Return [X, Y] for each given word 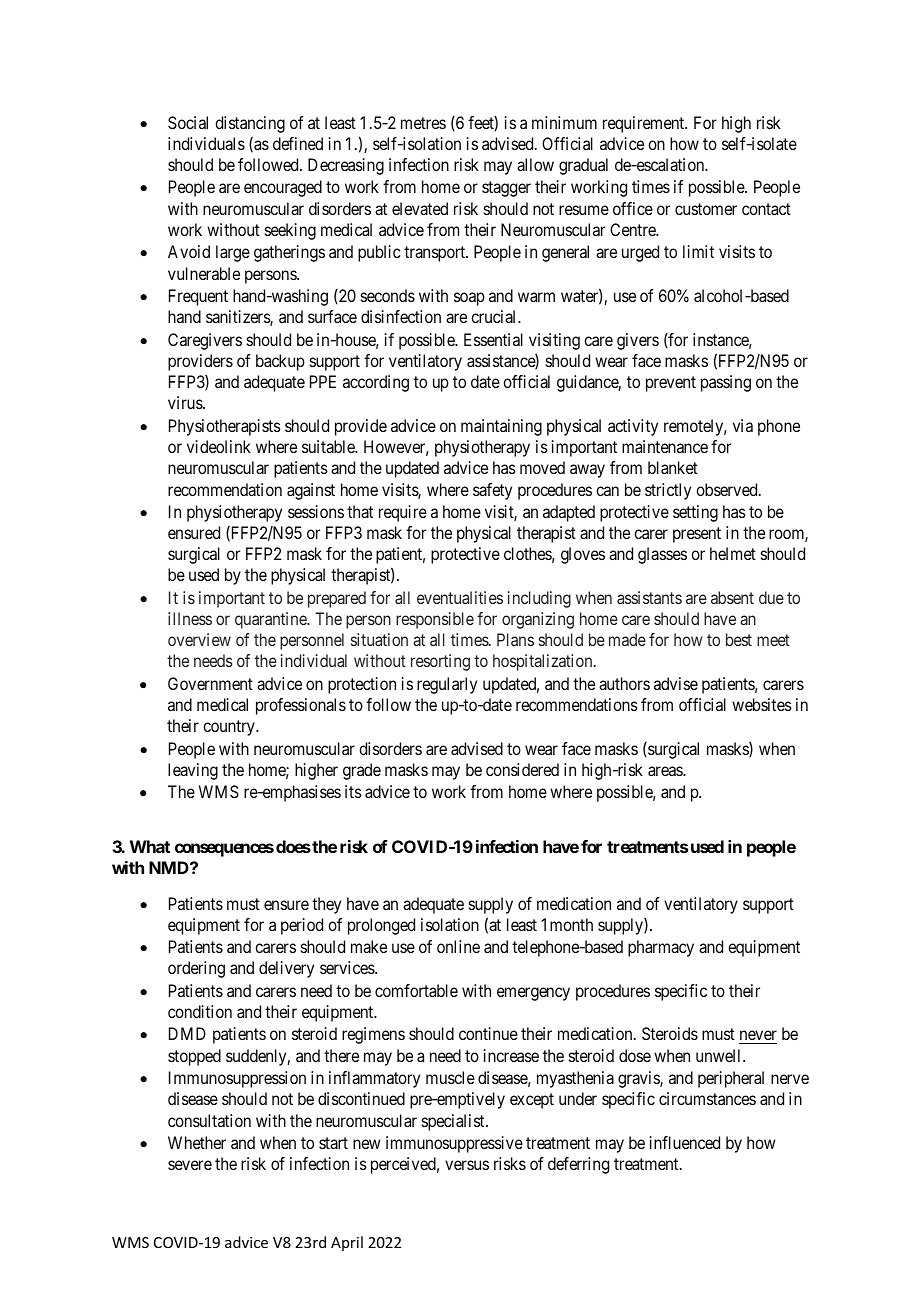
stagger [506, 189]
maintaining [501, 427]
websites [762, 704]
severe [190, 1165]
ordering [196, 969]
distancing [250, 124]
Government [210, 683]
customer [706, 209]
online [458, 946]
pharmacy [661, 948]
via [743, 425]
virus [186, 402]
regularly [447, 685]
